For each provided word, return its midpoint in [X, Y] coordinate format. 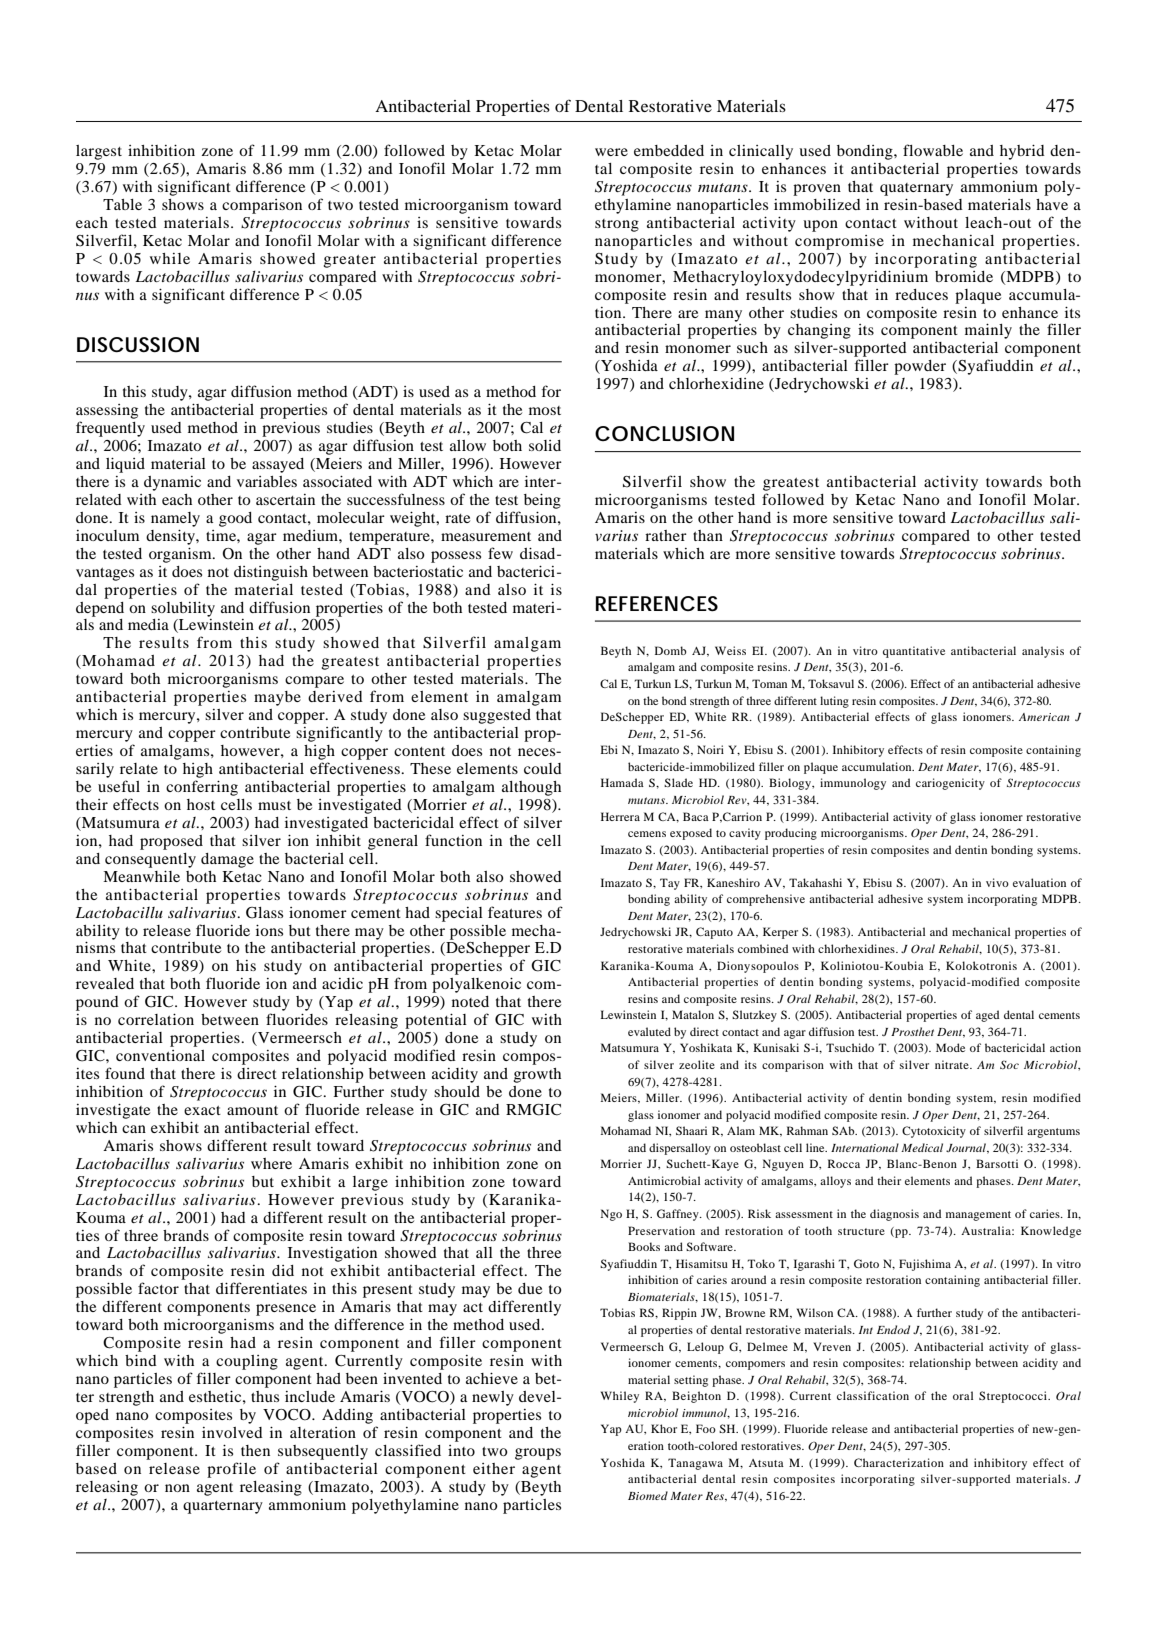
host [201, 804]
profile [231, 1470]
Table [122, 204]
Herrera [620, 816]
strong [617, 225]
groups [538, 1454]
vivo [997, 882]
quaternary [916, 189]
